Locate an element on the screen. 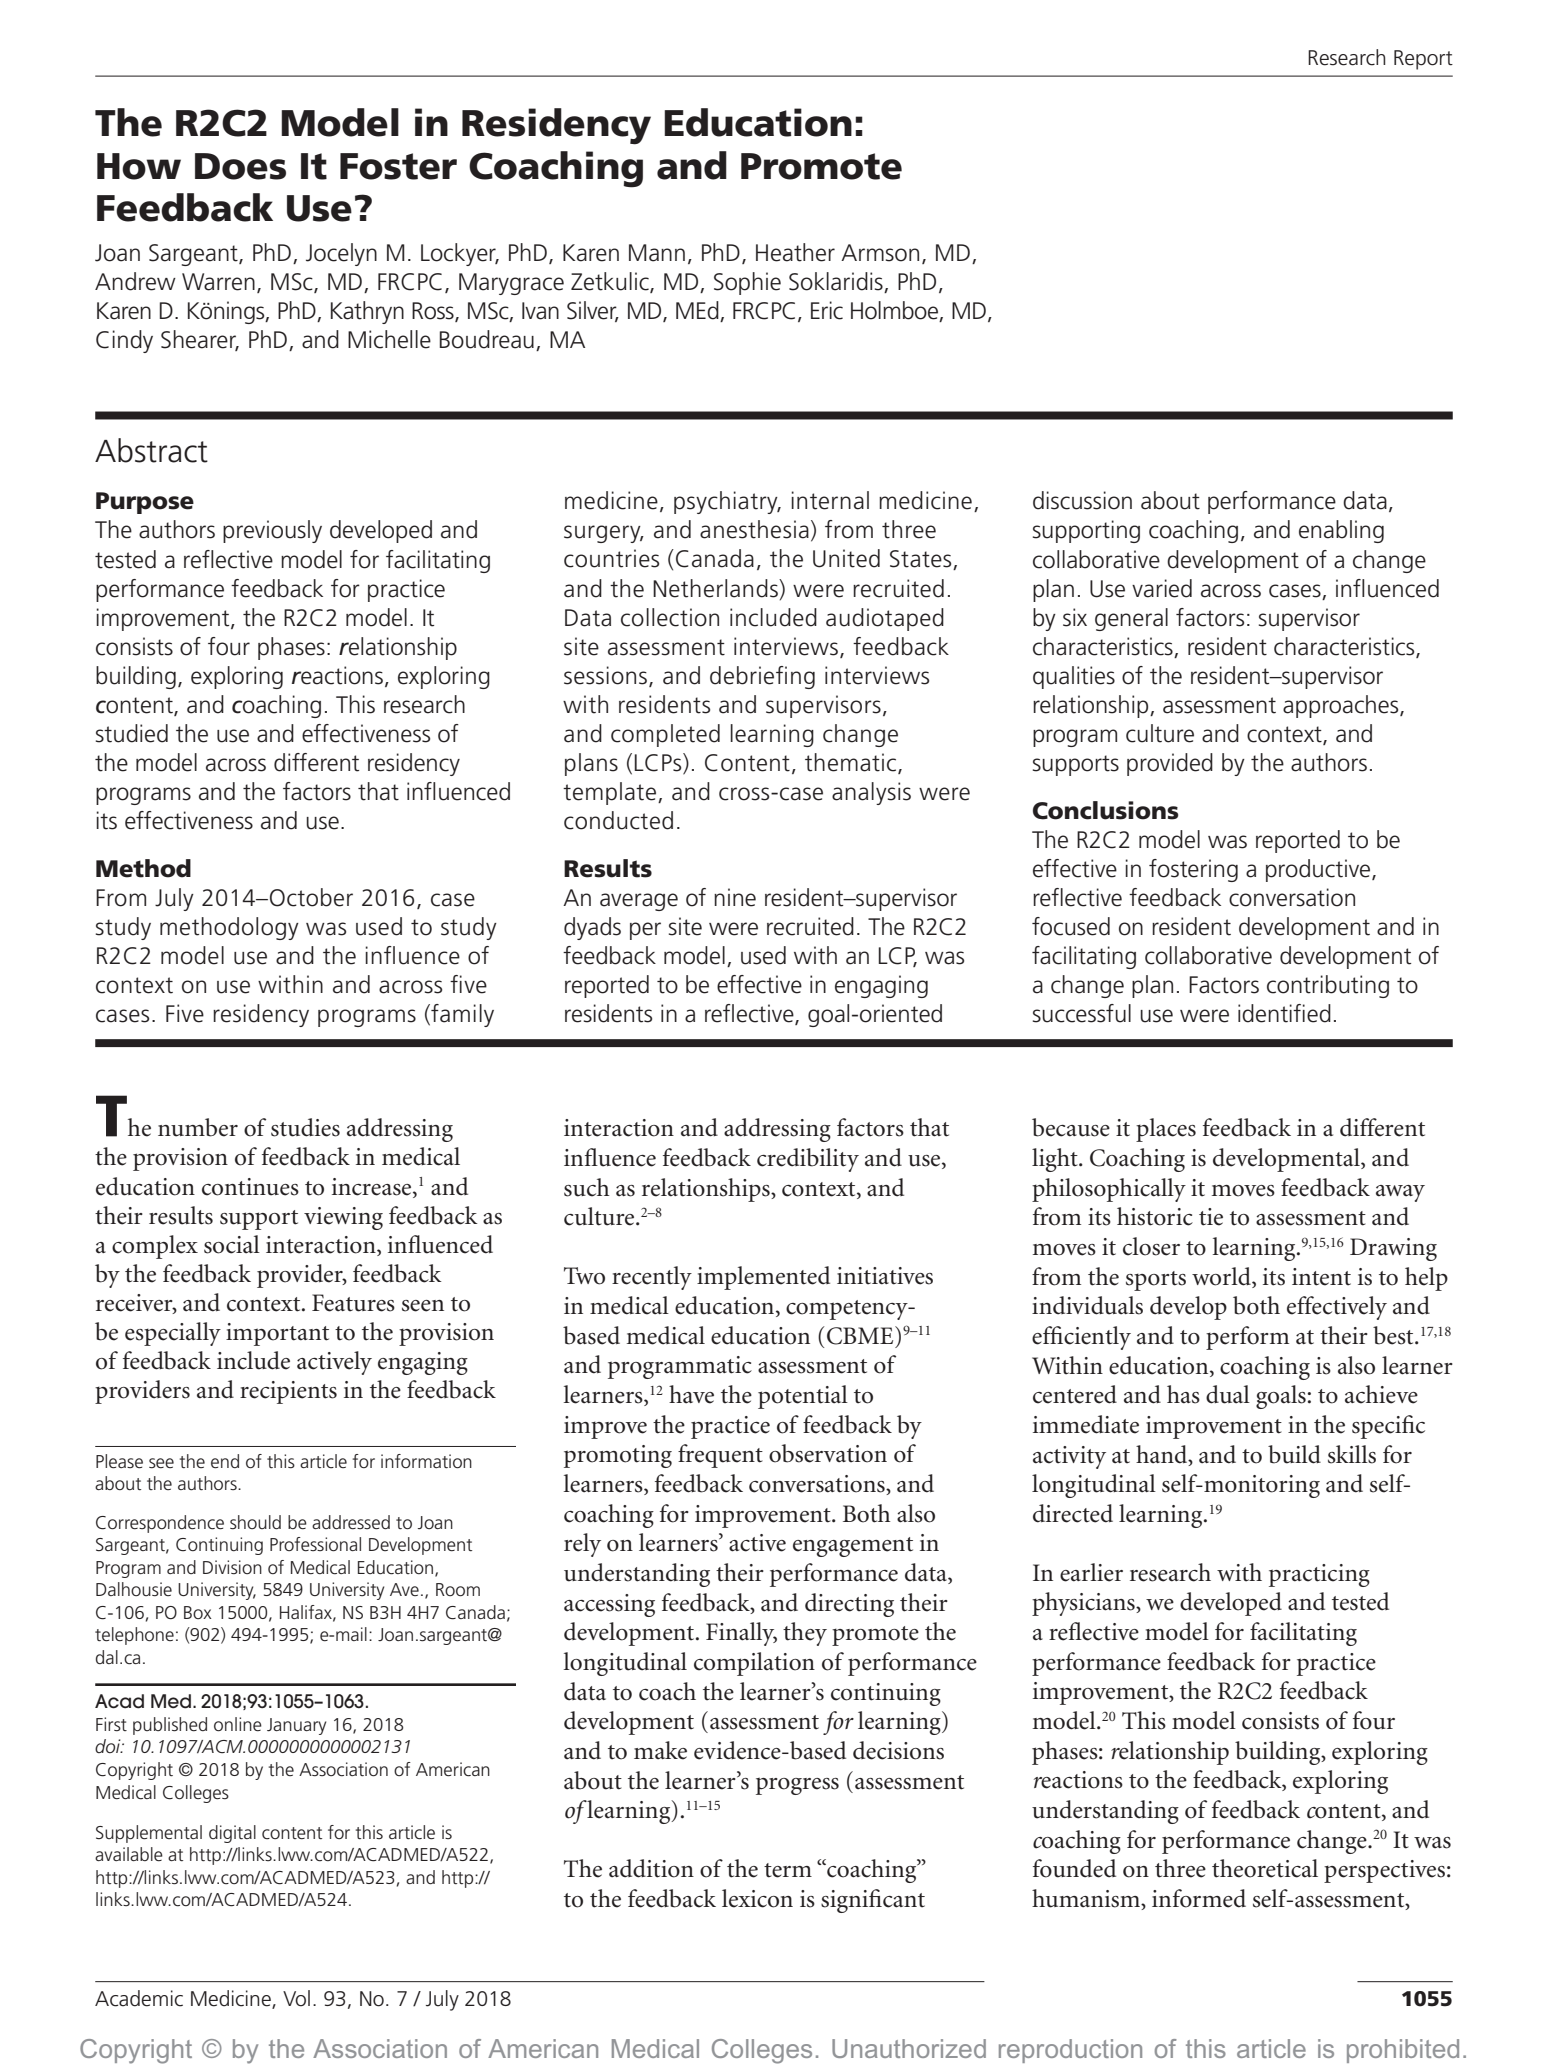  analysis is located at coordinates (871, 793).
